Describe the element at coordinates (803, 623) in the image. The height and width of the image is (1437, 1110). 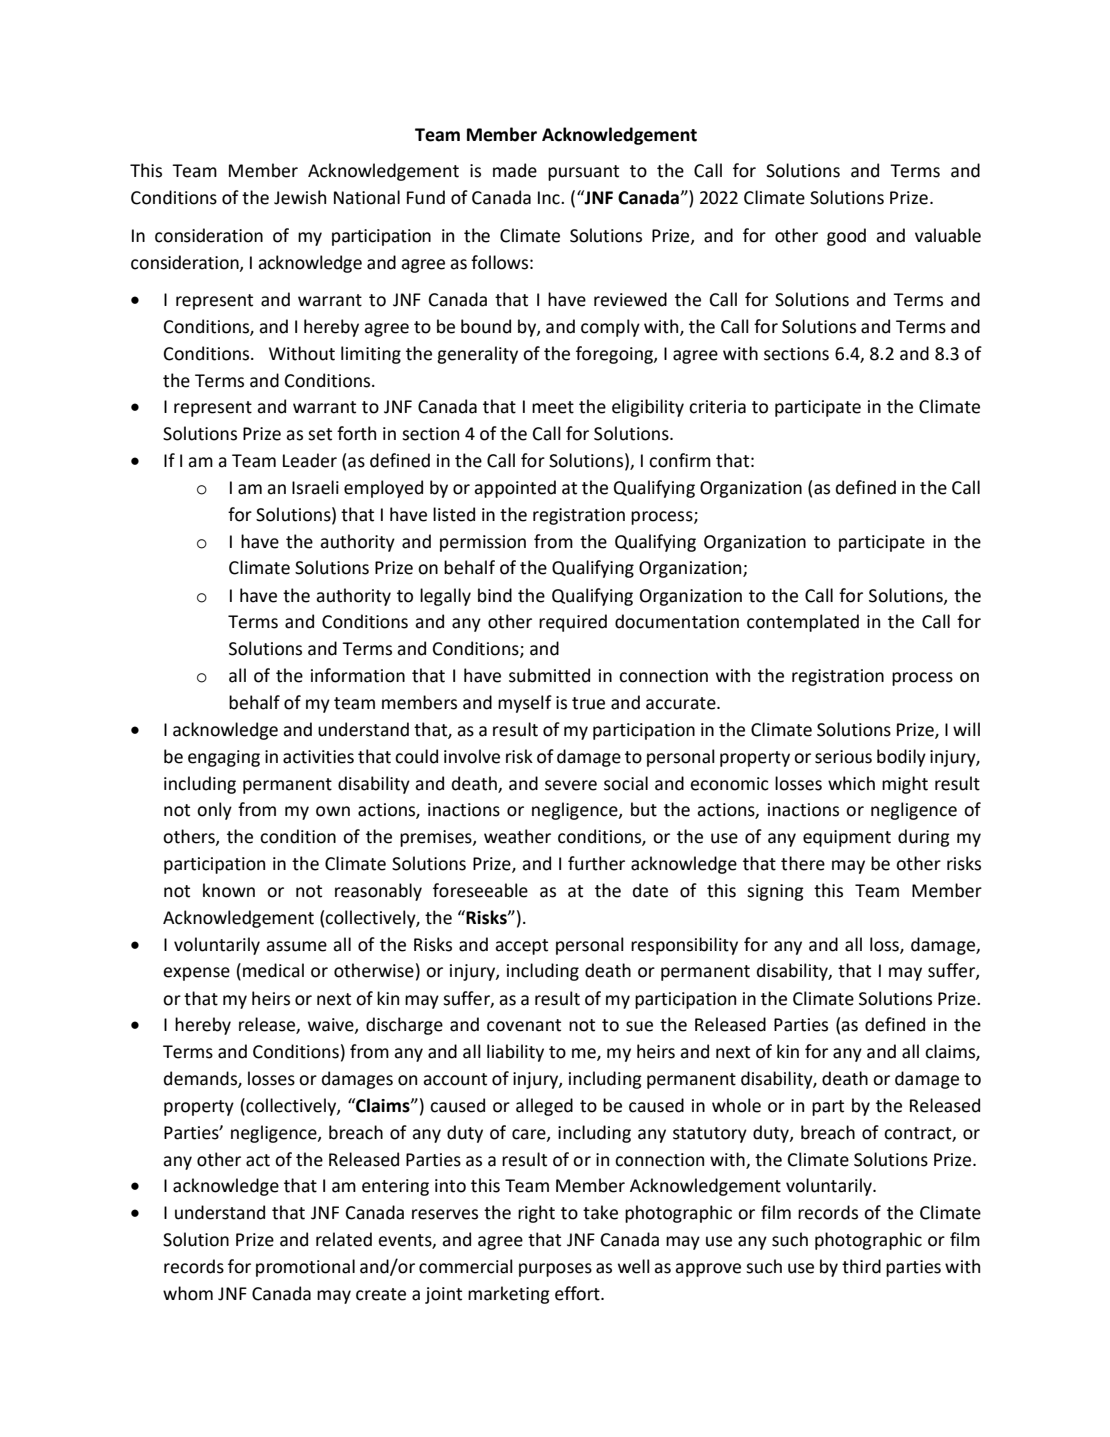
I see `contemplated` at that location.
